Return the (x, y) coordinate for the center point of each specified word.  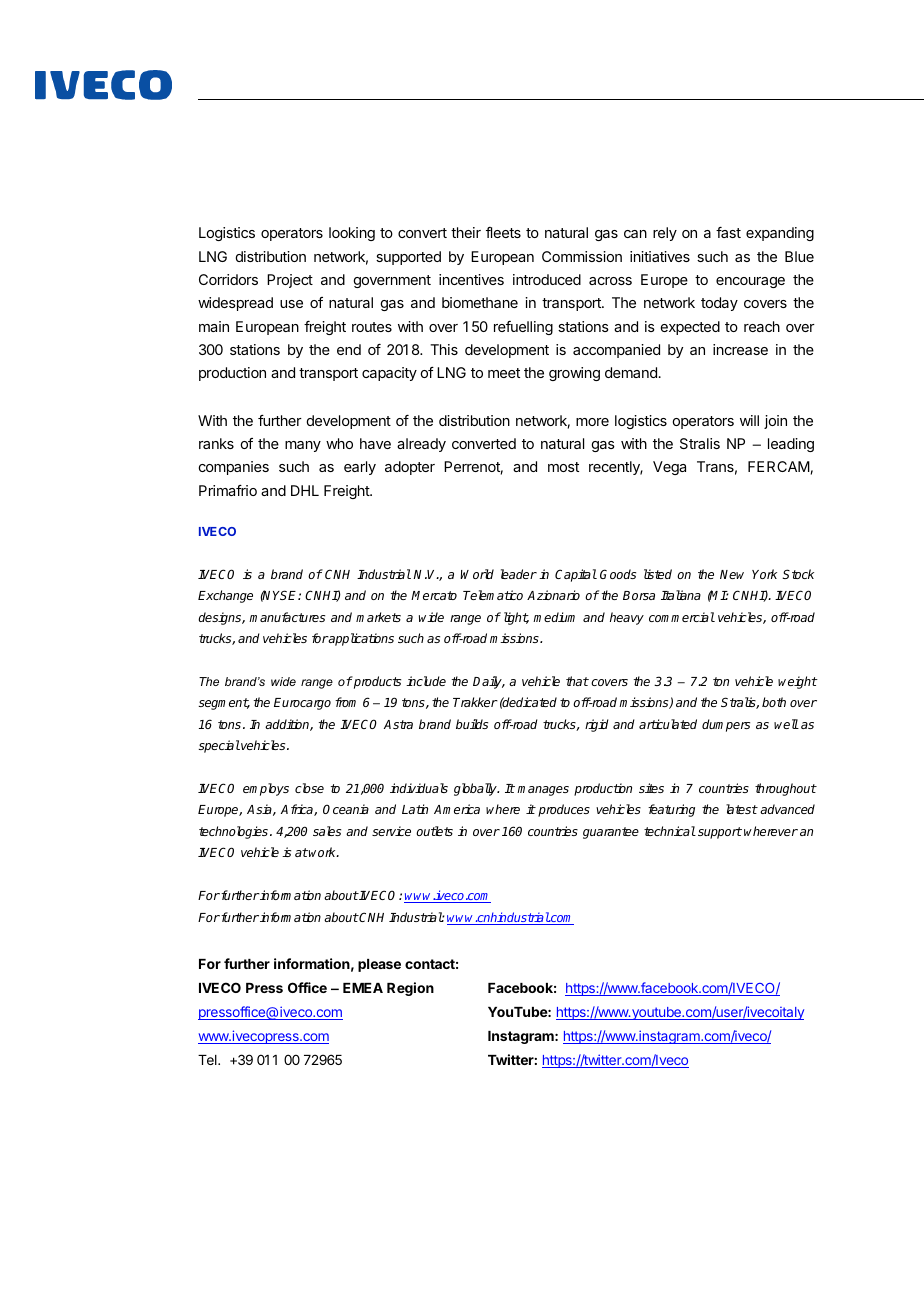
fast (728, 232)
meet (504, 373)
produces (564, 810)
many (303, 446)
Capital (576, 575)
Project (290, 281)
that (577, 681)
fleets (503, 232)
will (749, 420)
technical (670, 831)
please (379, 965)
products (376, 682)
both (774, 702)
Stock (798, 574)
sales (327, 831)
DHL (305, 490)
